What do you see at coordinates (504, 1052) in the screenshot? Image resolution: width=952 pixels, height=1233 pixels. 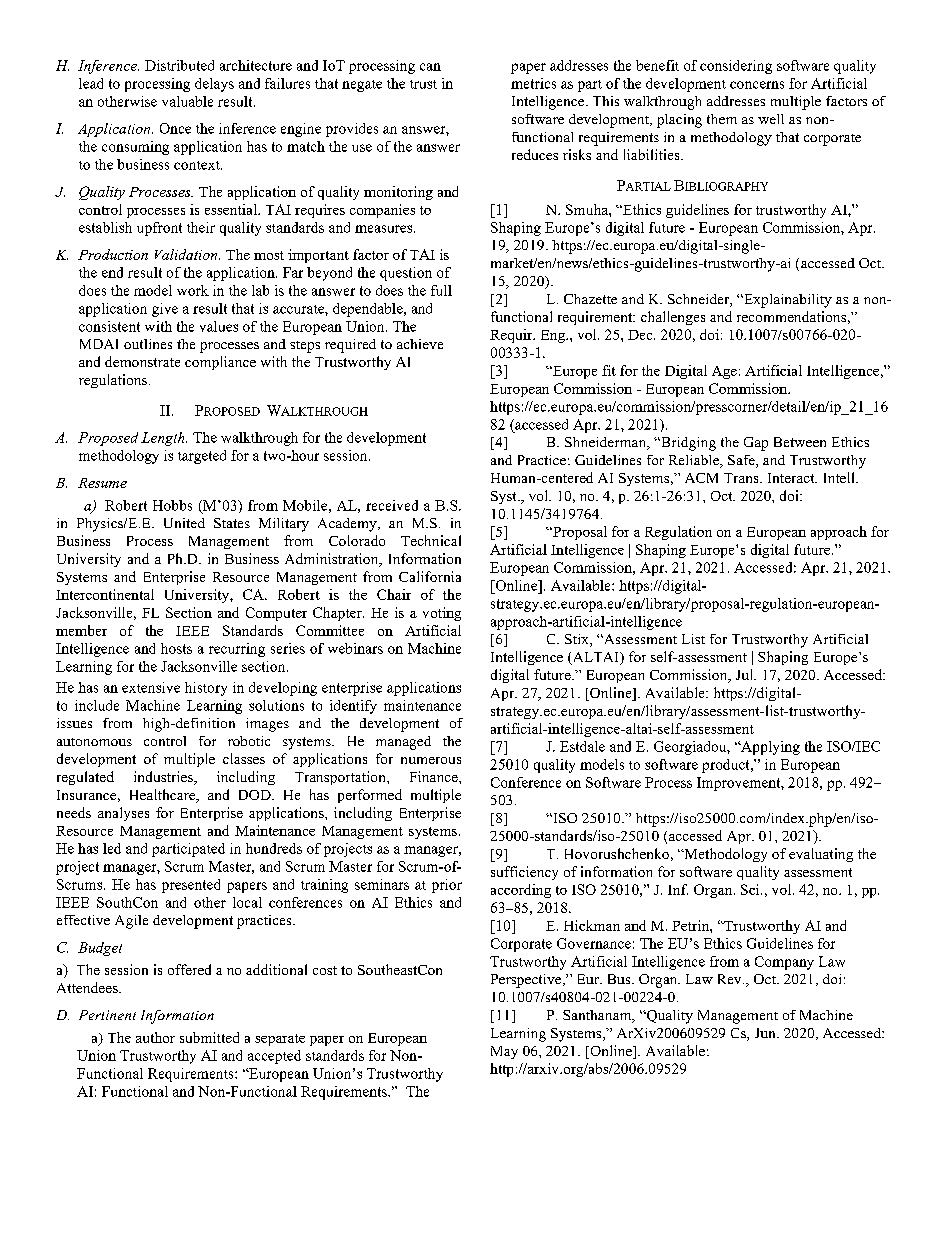 I see `May` at bounding box center [504, 1052].
